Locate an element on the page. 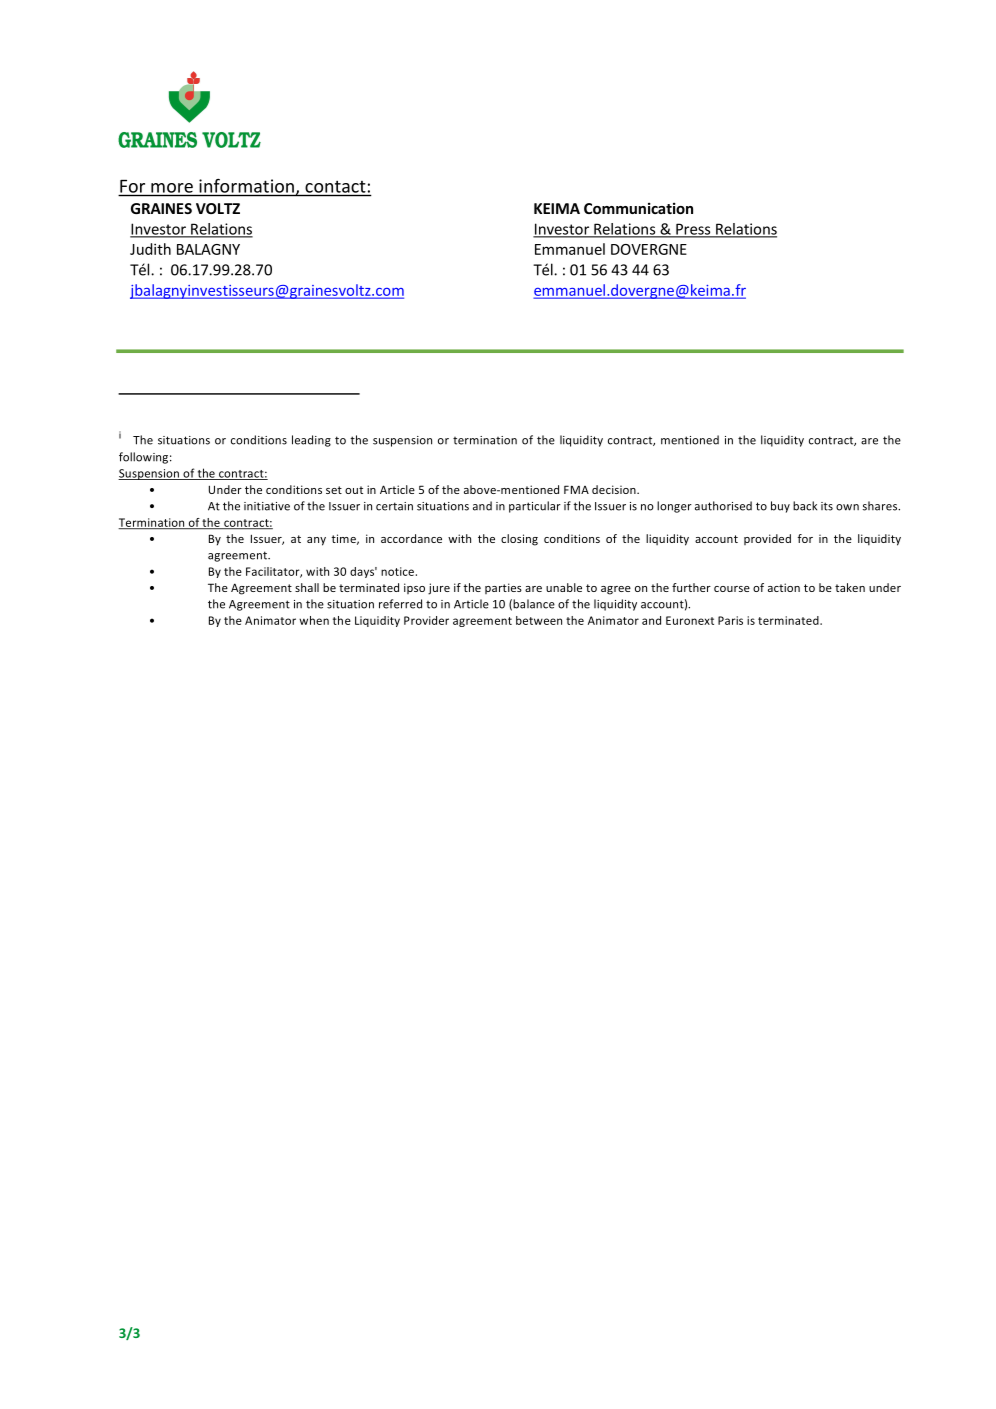 The image size is (996, 1409). decision is located at coordinates (615, 489).
